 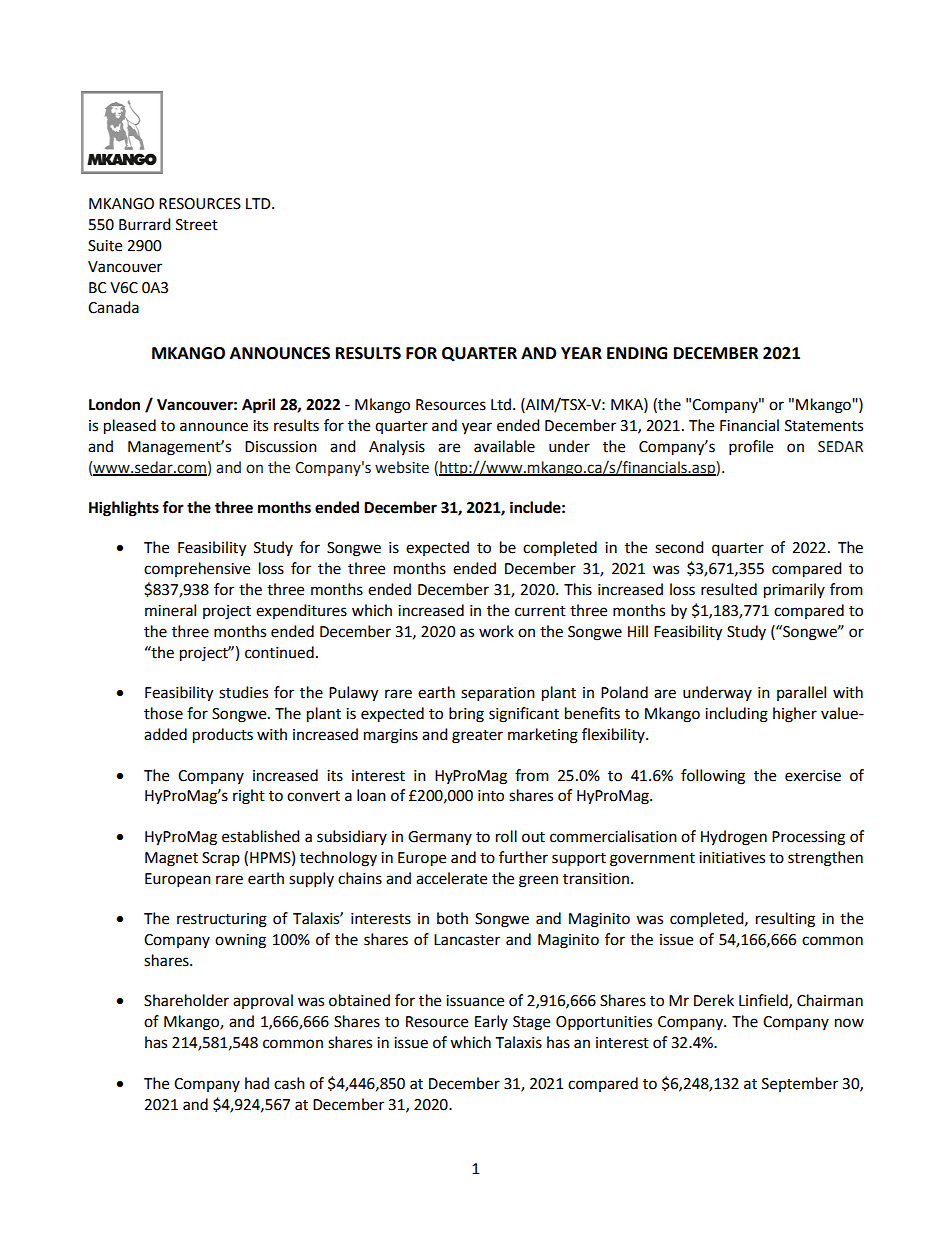 I want to click on Scrap, so click(x=221, y=859).
